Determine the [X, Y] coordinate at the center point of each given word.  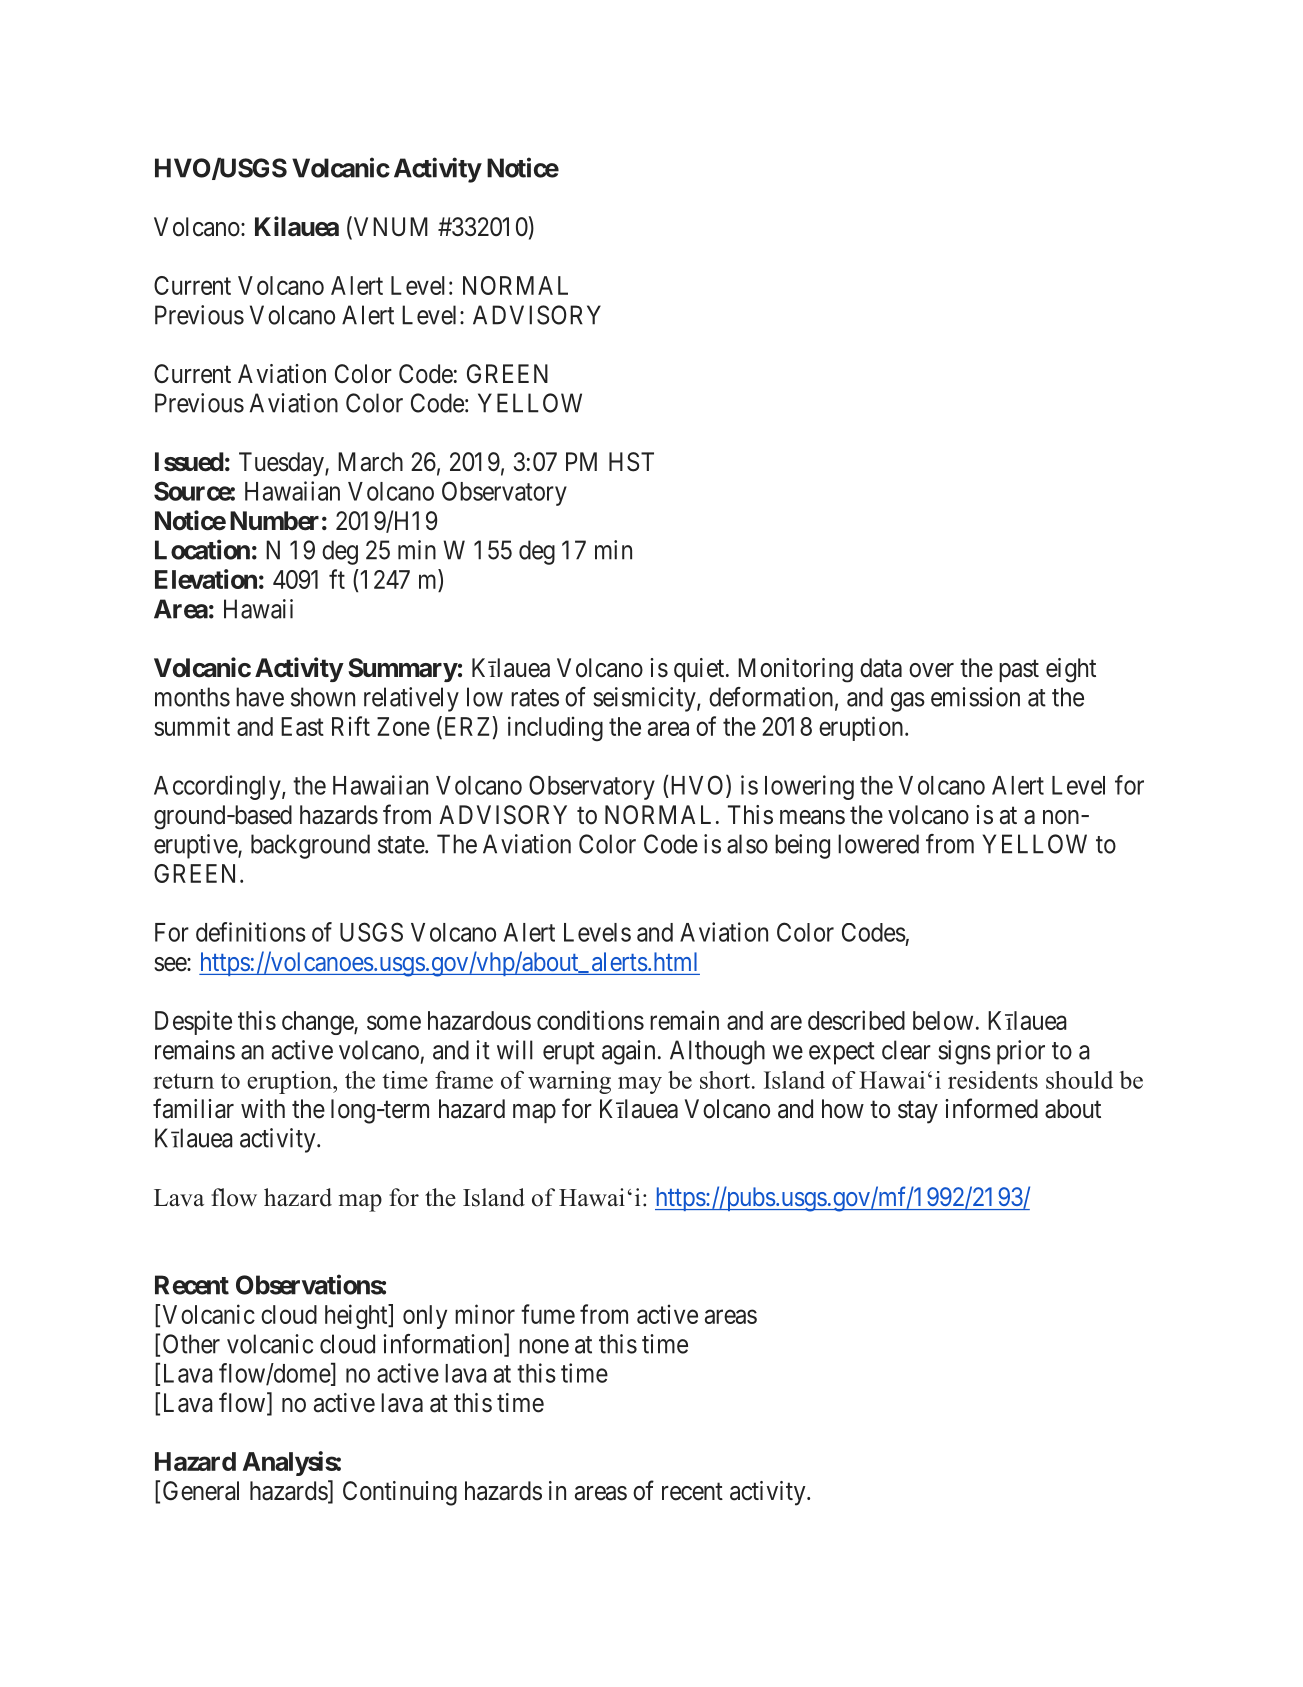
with [263, 1108]
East [302, 726]
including [555, 728]
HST [631, 462]
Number [274, 521]
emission [975, 697]
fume [548, 1314]
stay [918, 1112]
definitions [251, 932]
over [931, 670]
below [943, 1020]
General [201, 1491]
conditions [590, 1020]
